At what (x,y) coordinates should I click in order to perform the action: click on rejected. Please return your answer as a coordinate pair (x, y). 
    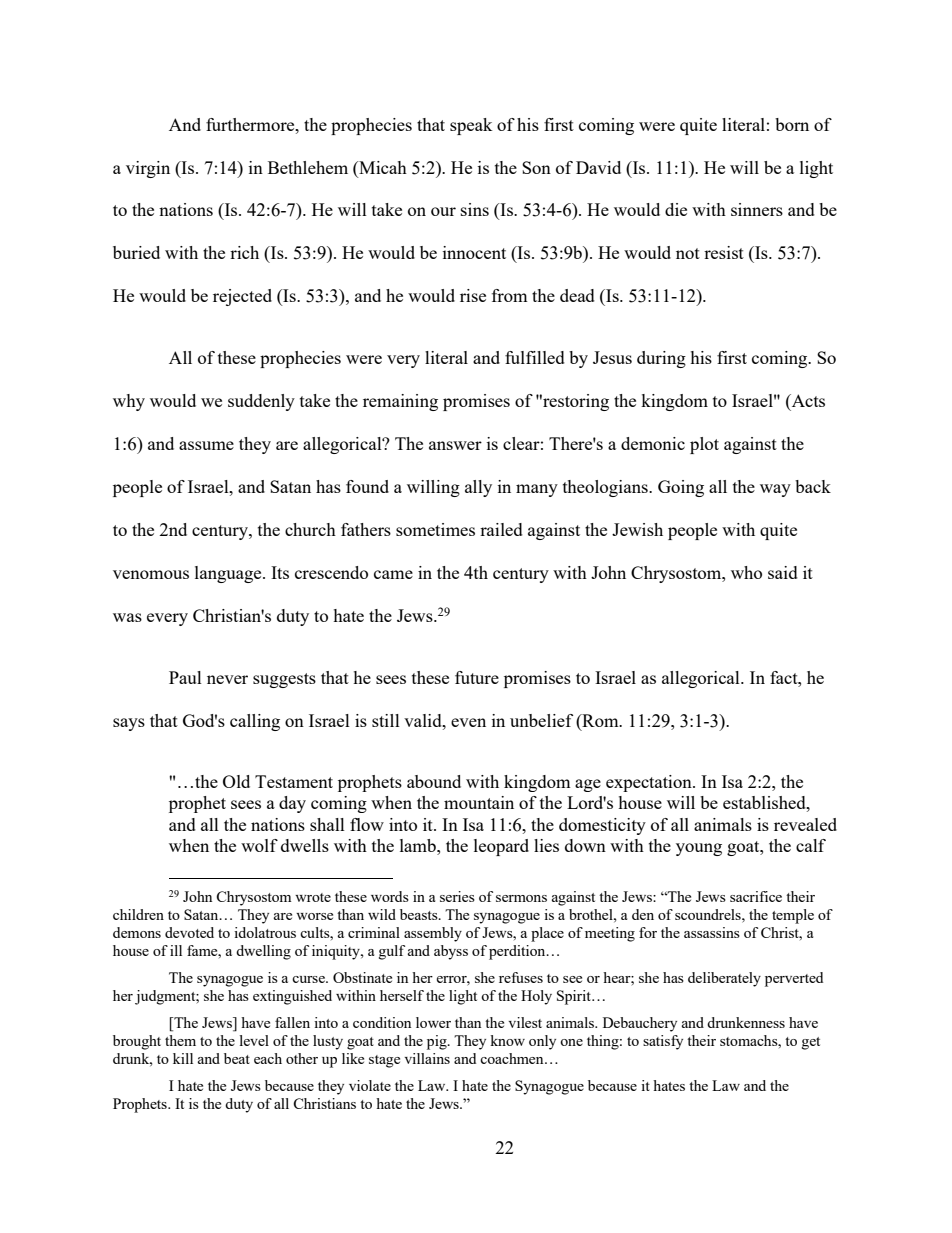
    Looking at the image, I should click on (242, 297).
